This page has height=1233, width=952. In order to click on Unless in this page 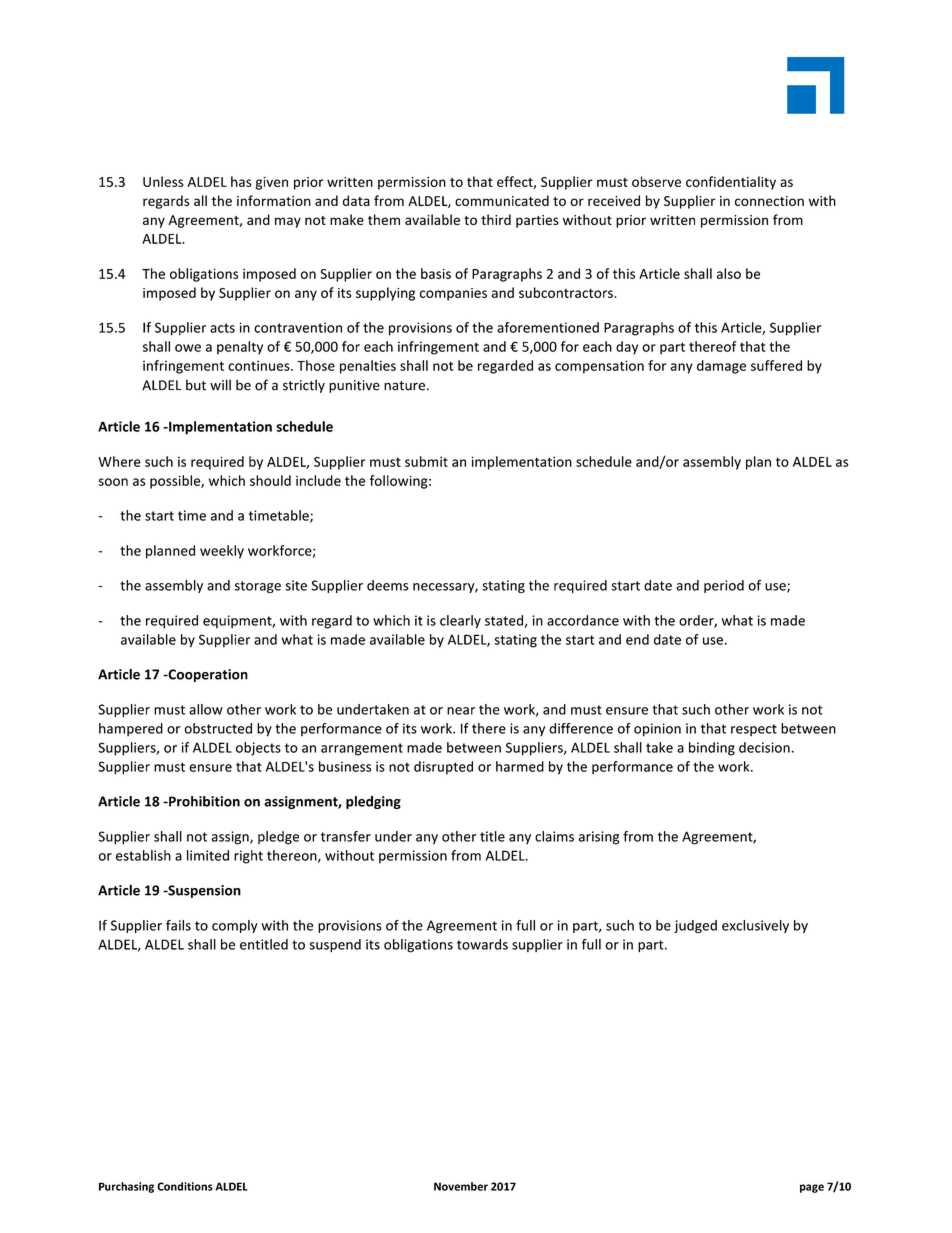, I will do `click(163, 181)`.
